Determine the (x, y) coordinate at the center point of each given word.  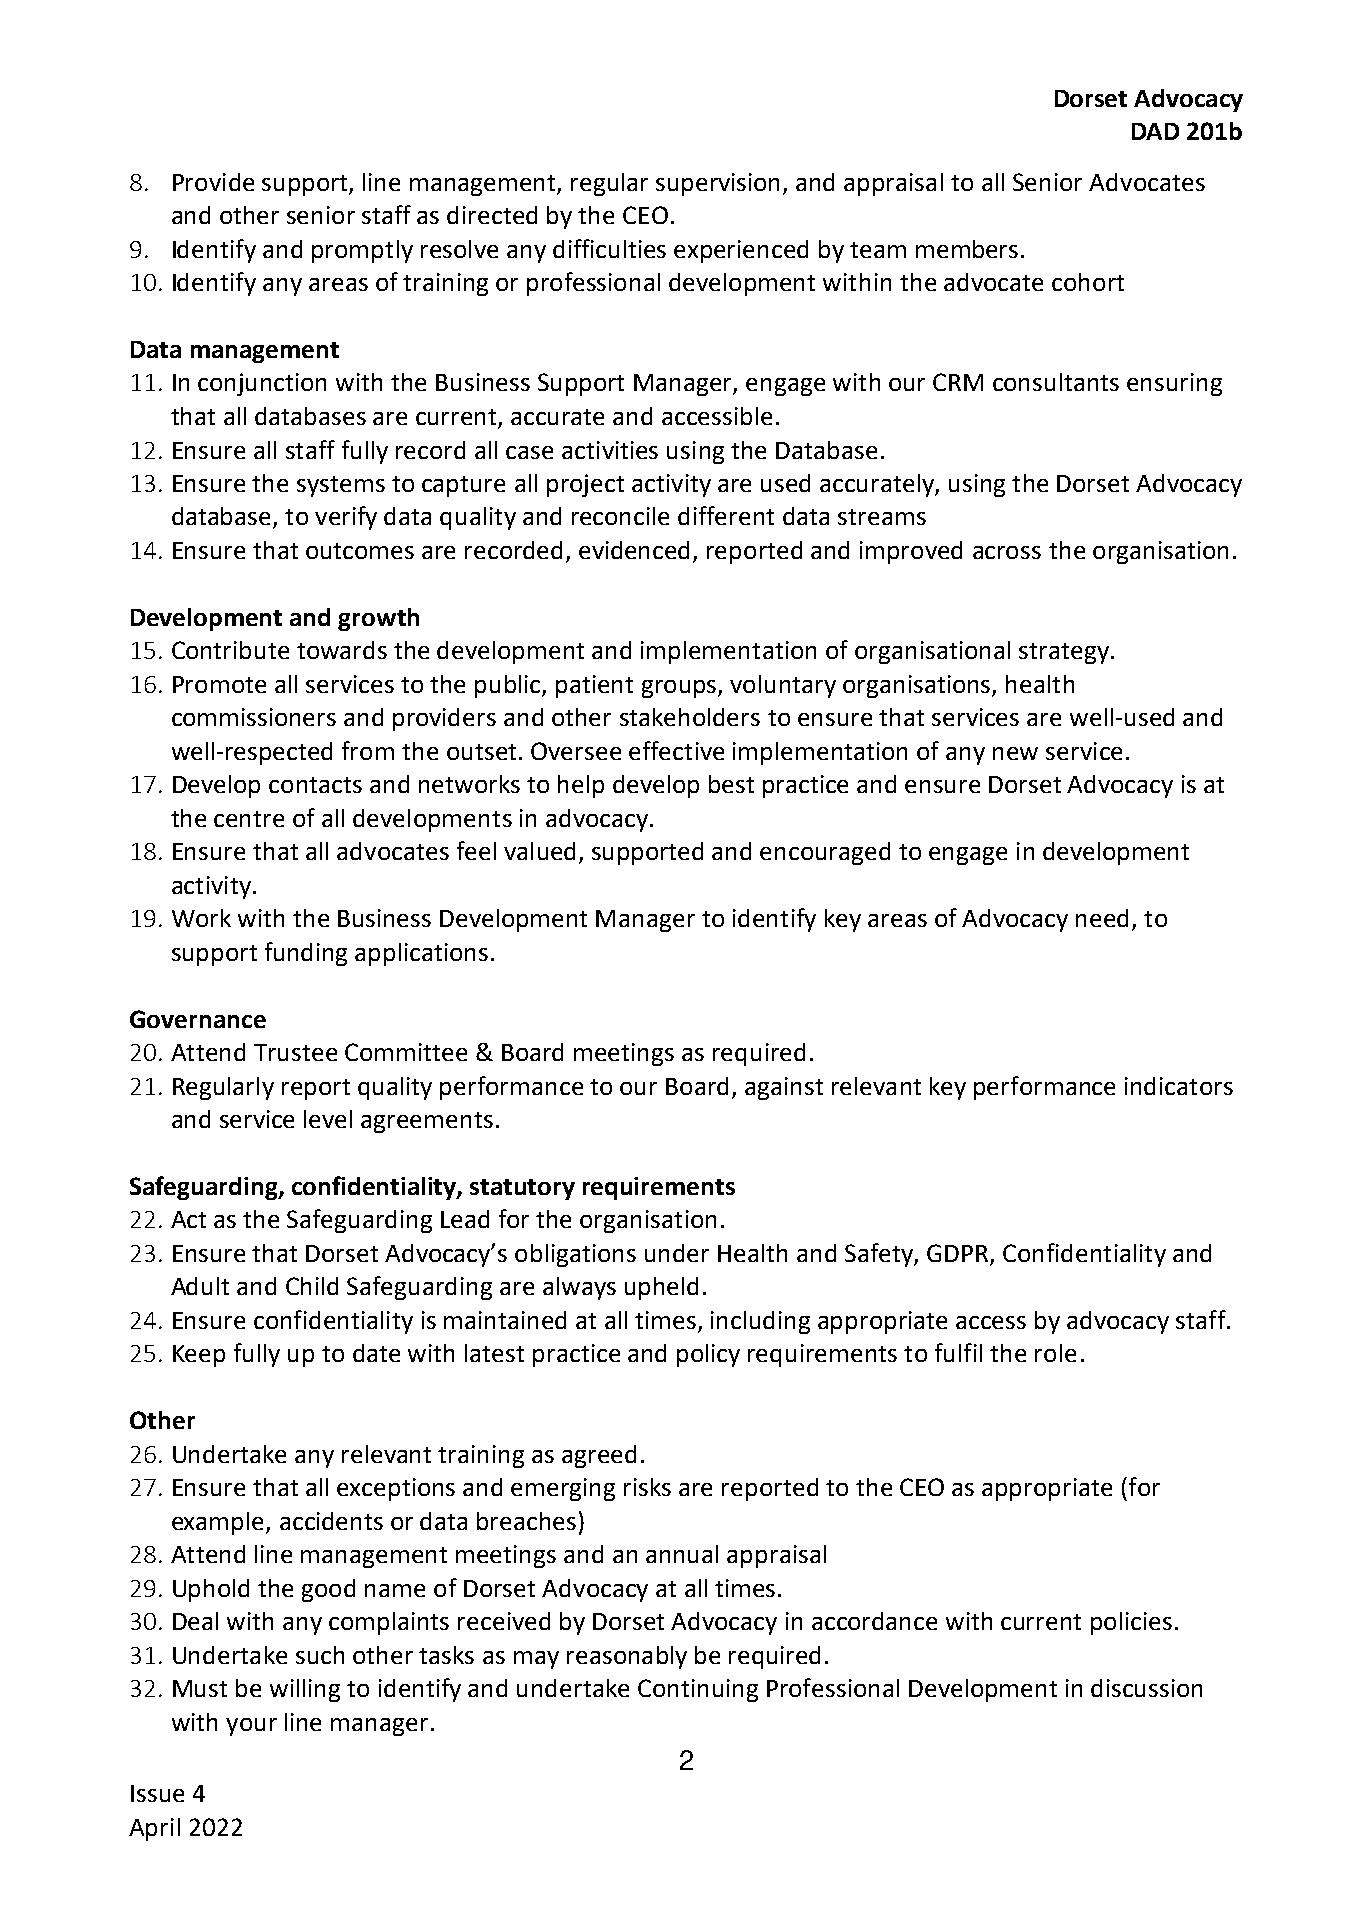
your (251, 1727)
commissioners (254, 717)
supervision (717, 184)
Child (312, 1286)
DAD (1155, 131)
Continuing (698, 1690)
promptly (362, 251)
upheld (661, 1288)
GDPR (959, 1254)
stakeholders (690, 717)
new (1015, 753)
